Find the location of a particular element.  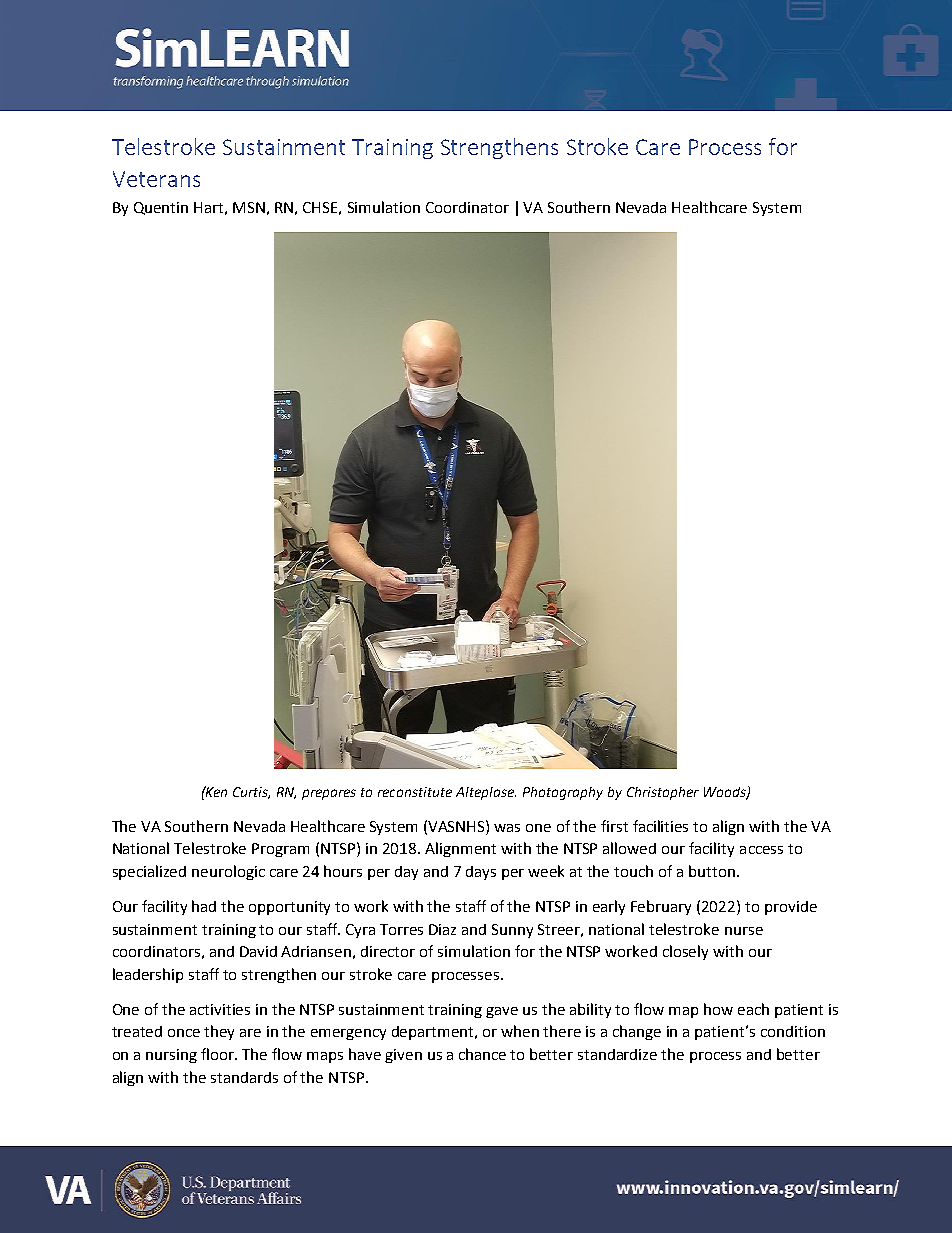

Veterans is located at coordinates (156, 179).
